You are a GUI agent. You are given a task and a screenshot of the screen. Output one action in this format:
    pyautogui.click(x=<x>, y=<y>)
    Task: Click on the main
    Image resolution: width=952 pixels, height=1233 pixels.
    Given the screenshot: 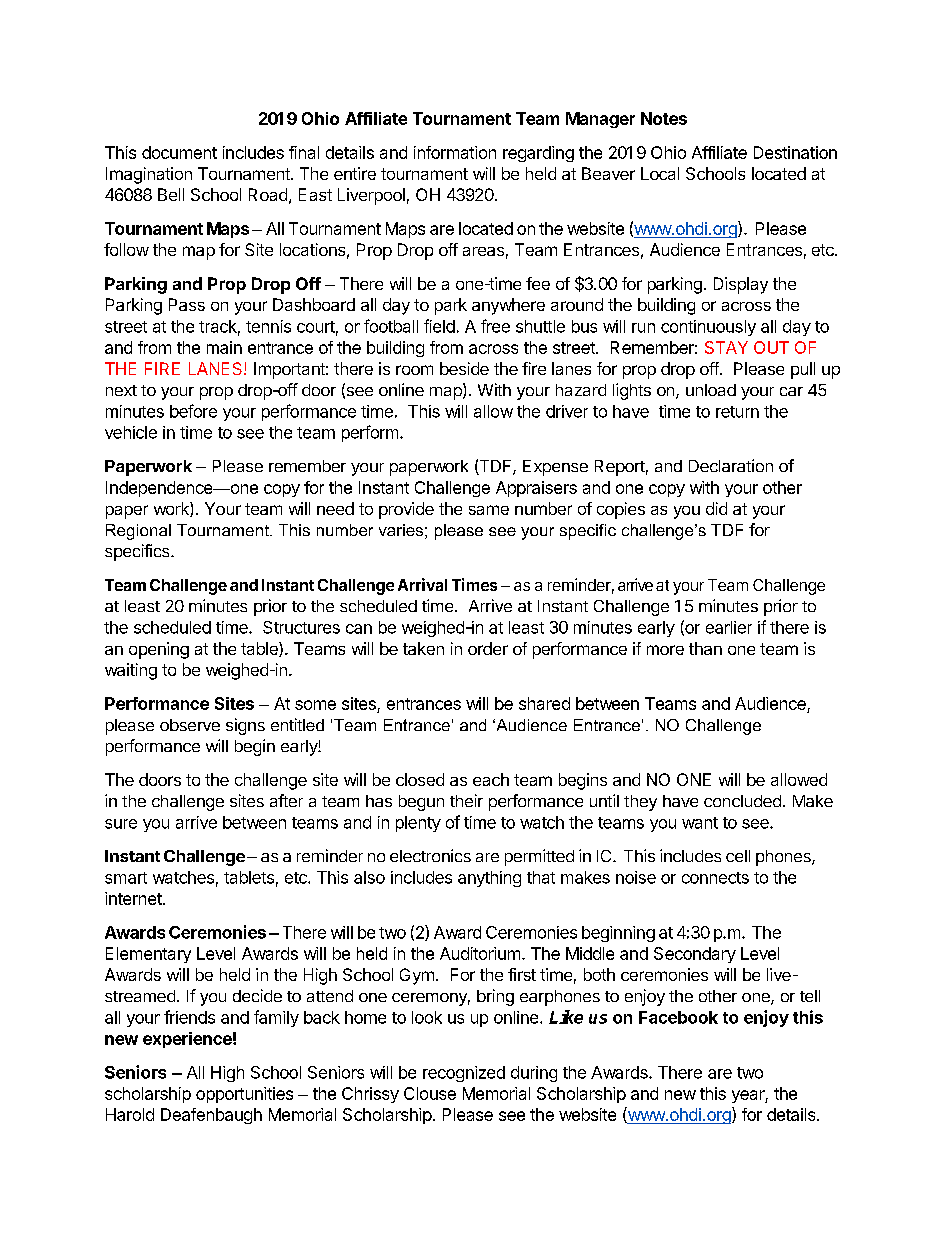 What is the action you would take?
    pyautogui.click(x=224, y=347)
